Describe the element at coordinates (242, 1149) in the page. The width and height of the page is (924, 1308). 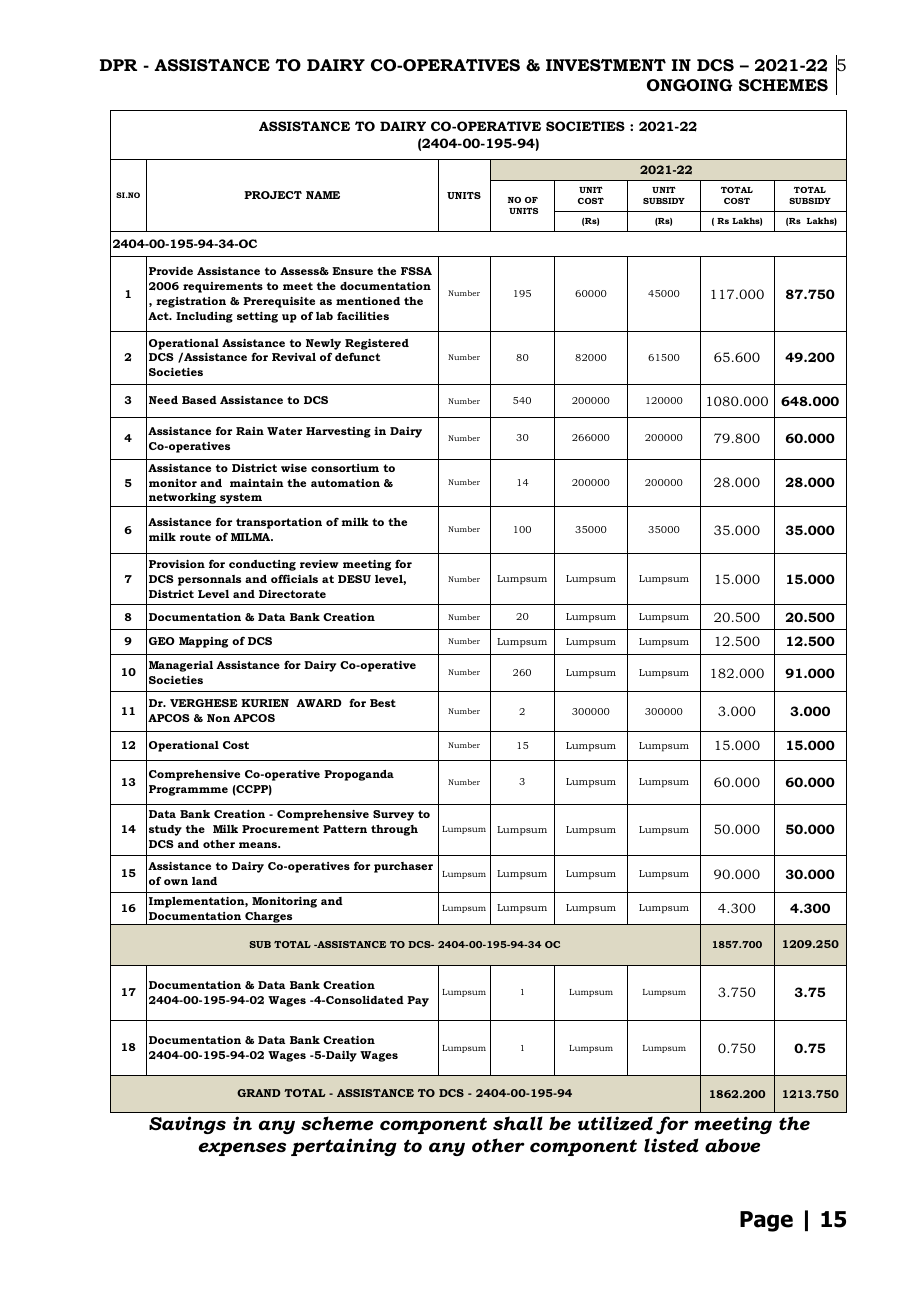
I see `expenses` at that location.
